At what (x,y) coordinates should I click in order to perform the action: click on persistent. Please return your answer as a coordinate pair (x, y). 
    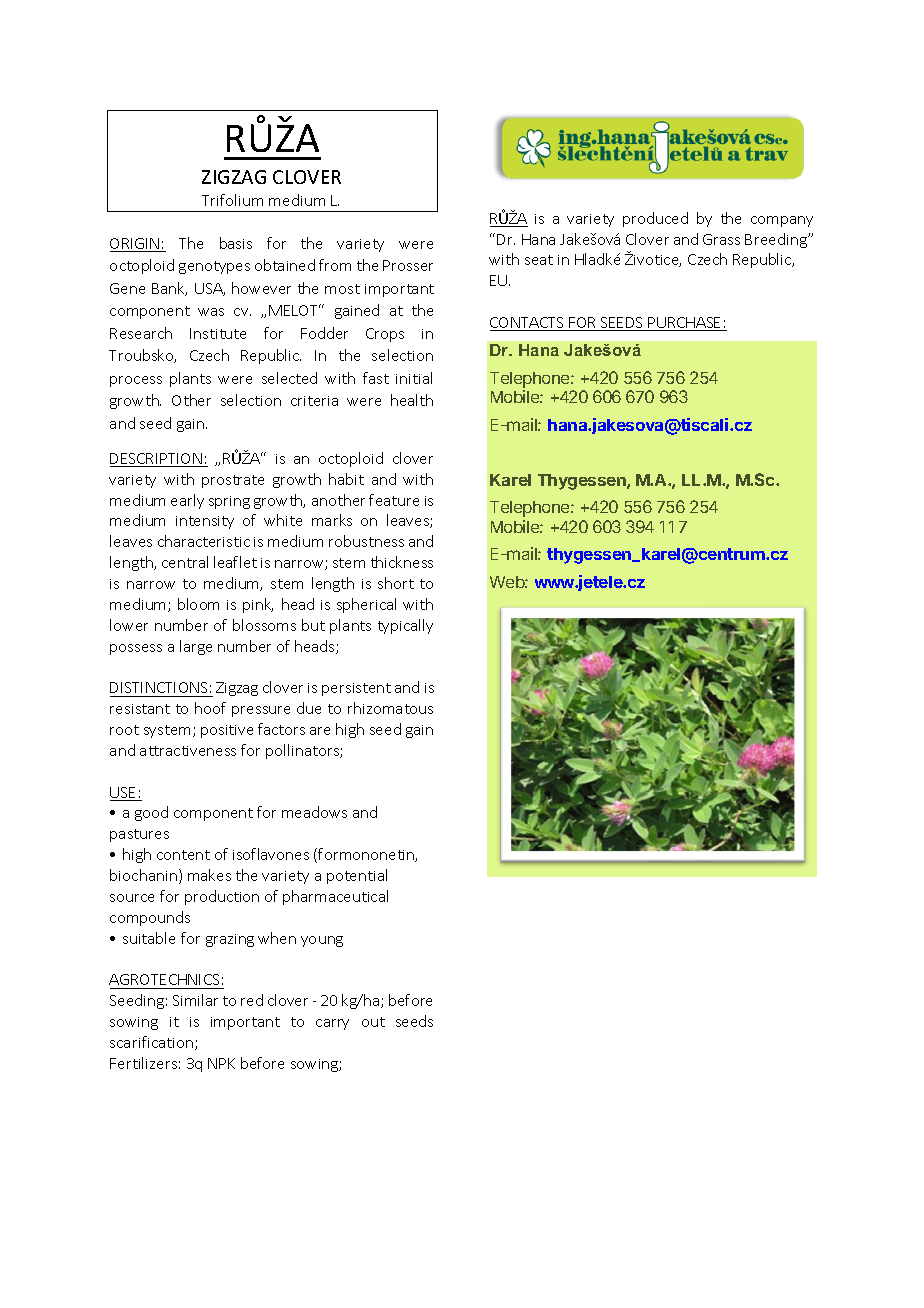
    Looking at the image, I should click on (356, 689).
